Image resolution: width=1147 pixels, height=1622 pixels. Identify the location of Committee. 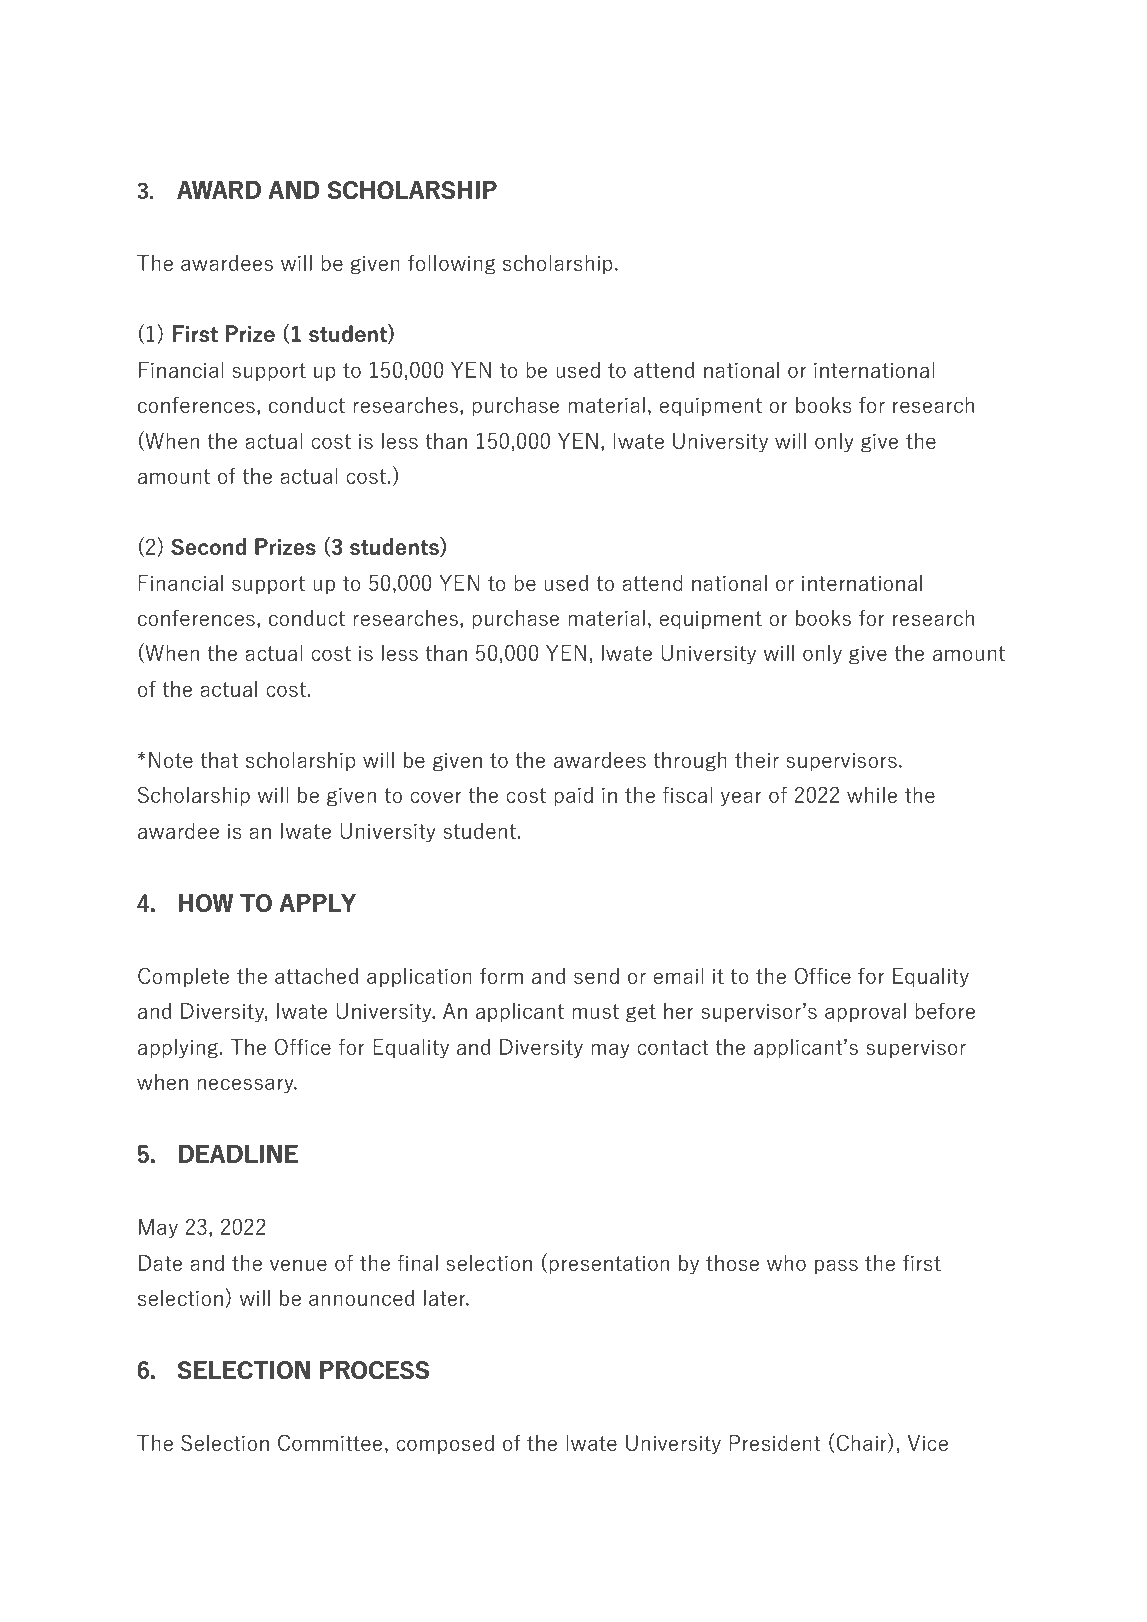
(330, 1442).
